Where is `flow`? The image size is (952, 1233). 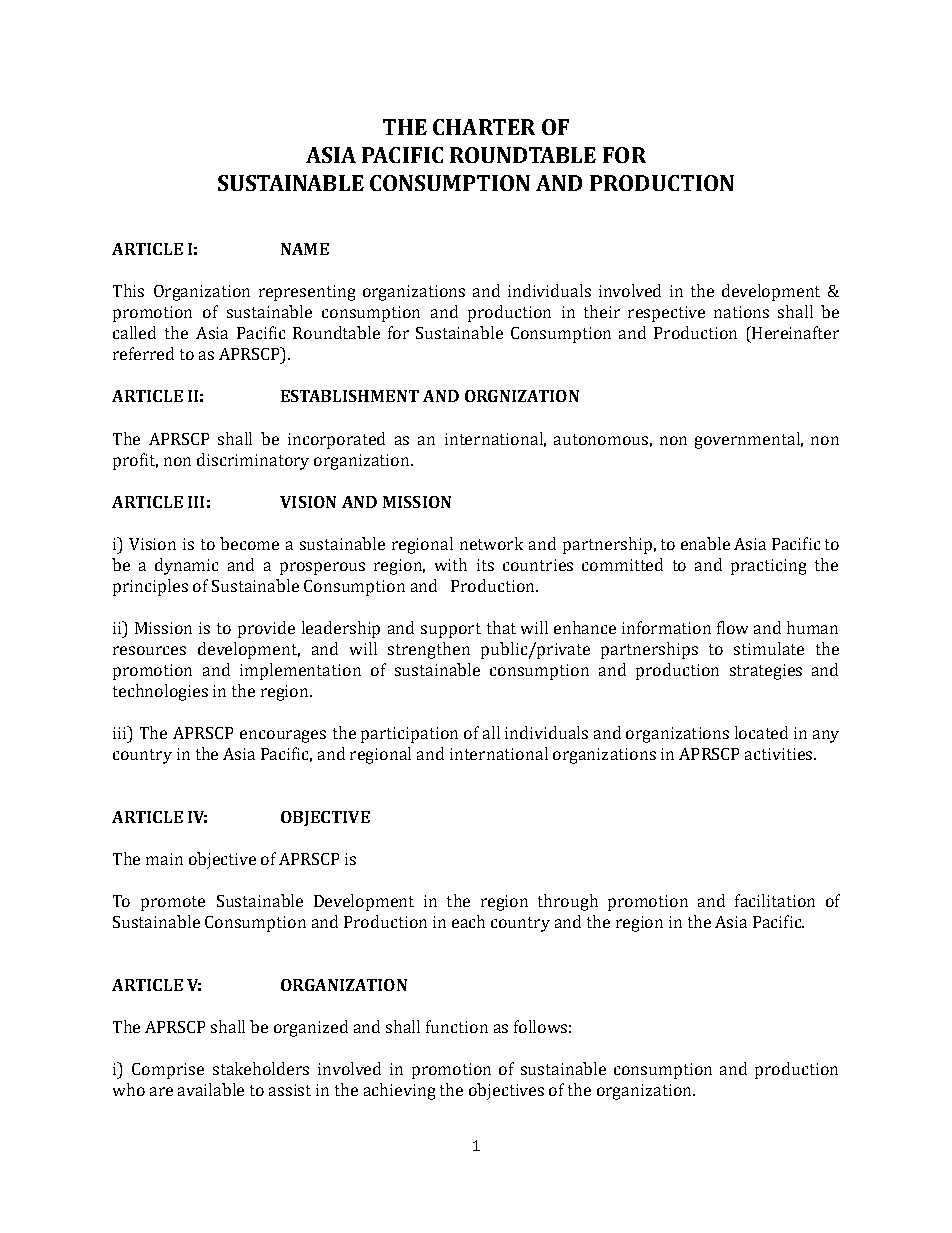
flow is located at coordinates (732, 627).
